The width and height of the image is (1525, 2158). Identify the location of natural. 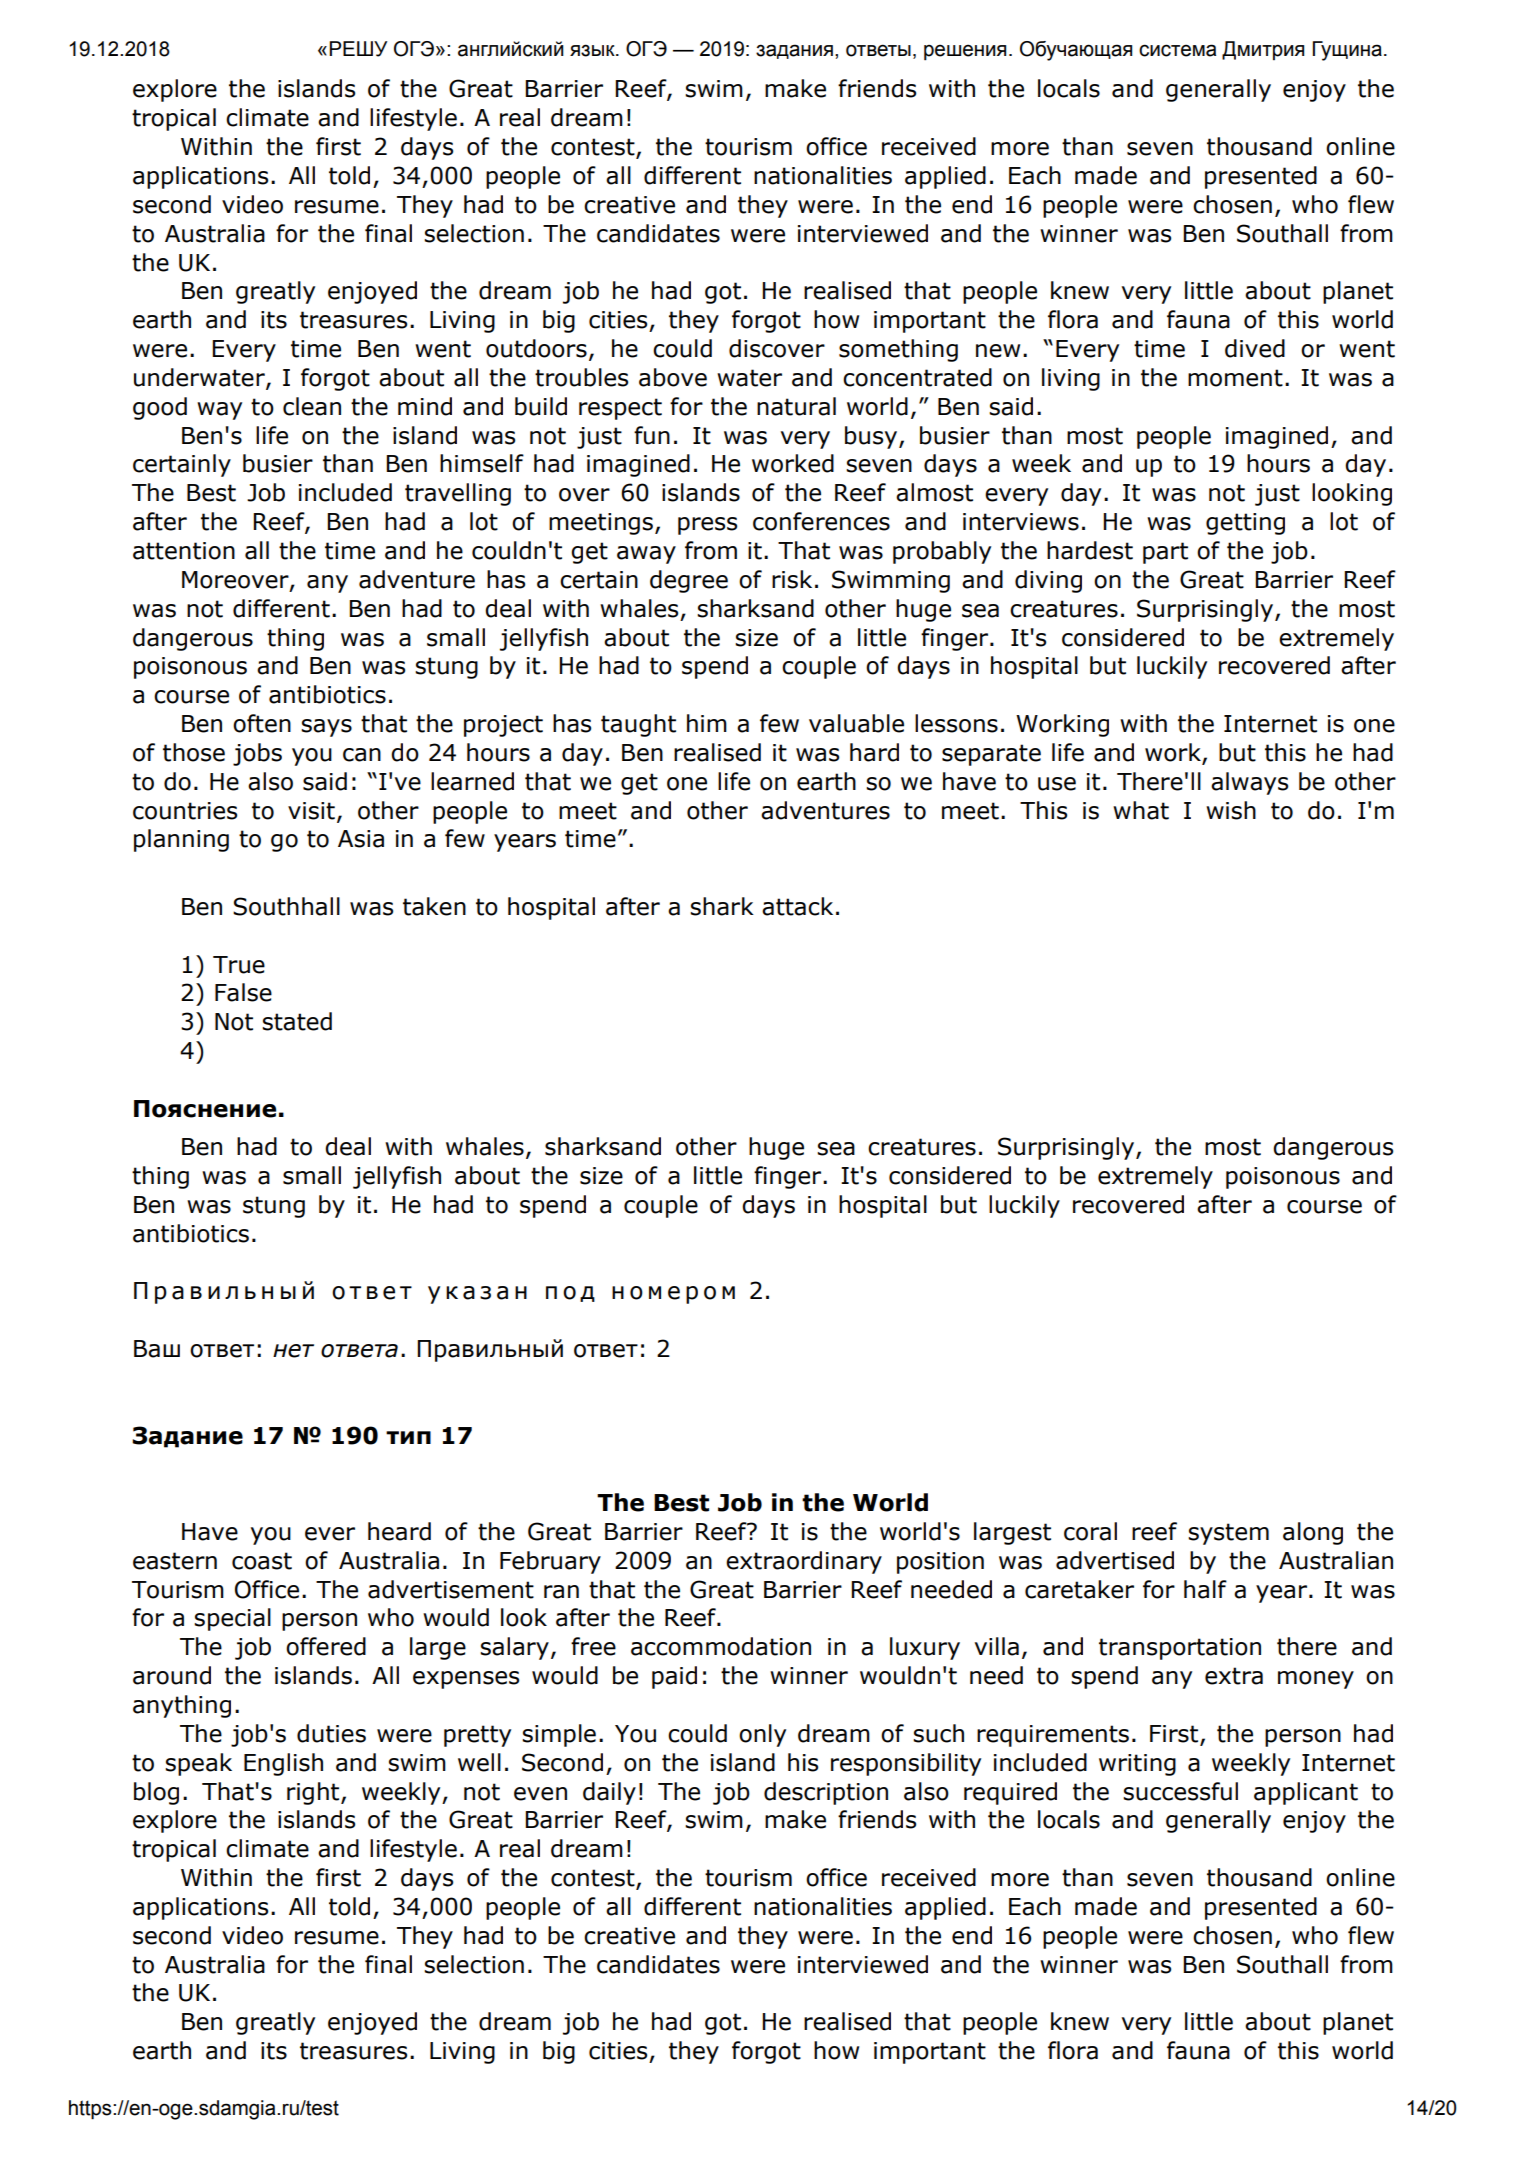
(796, 406).
